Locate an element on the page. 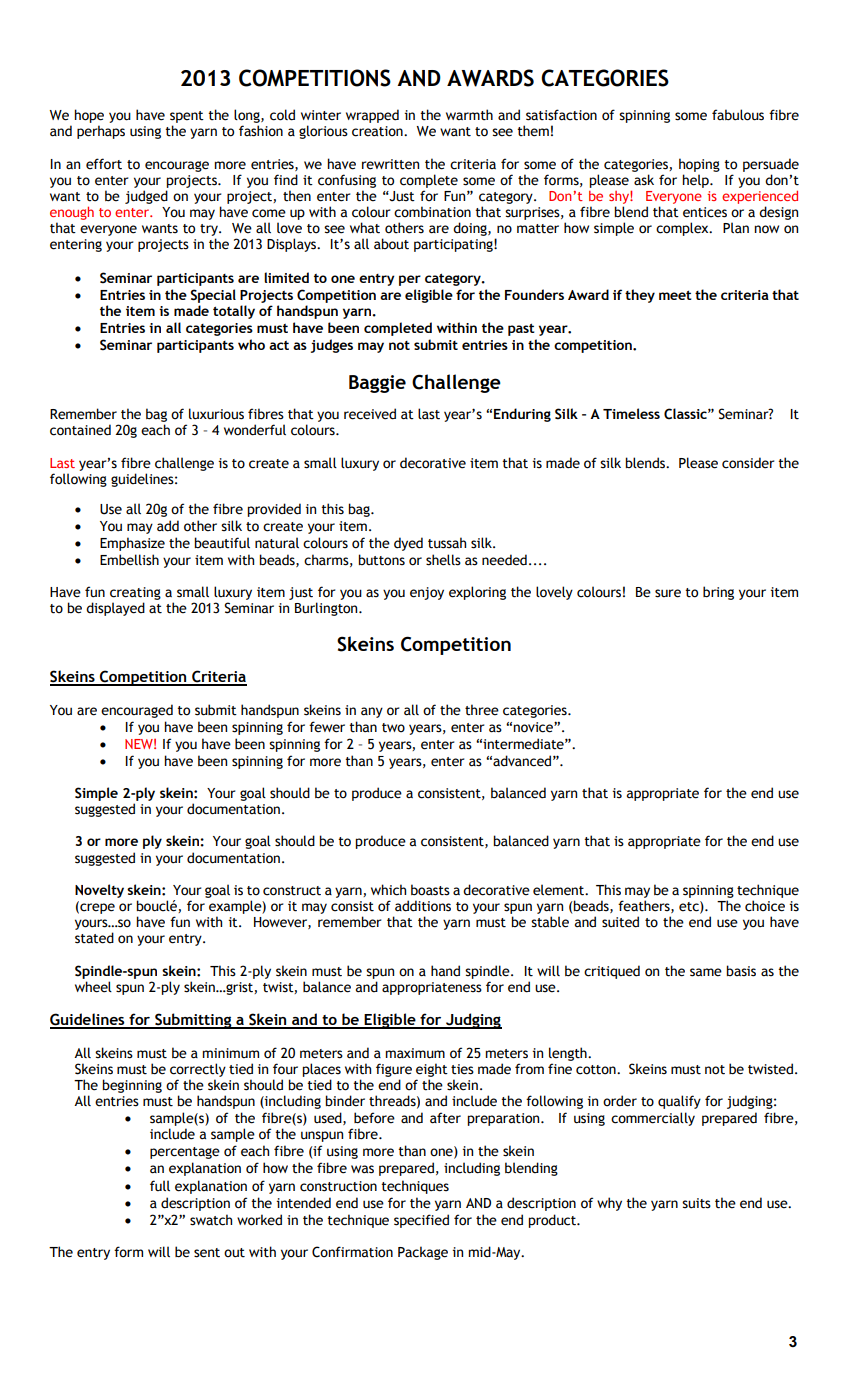  wheel is located at coordinates (93, 987).
